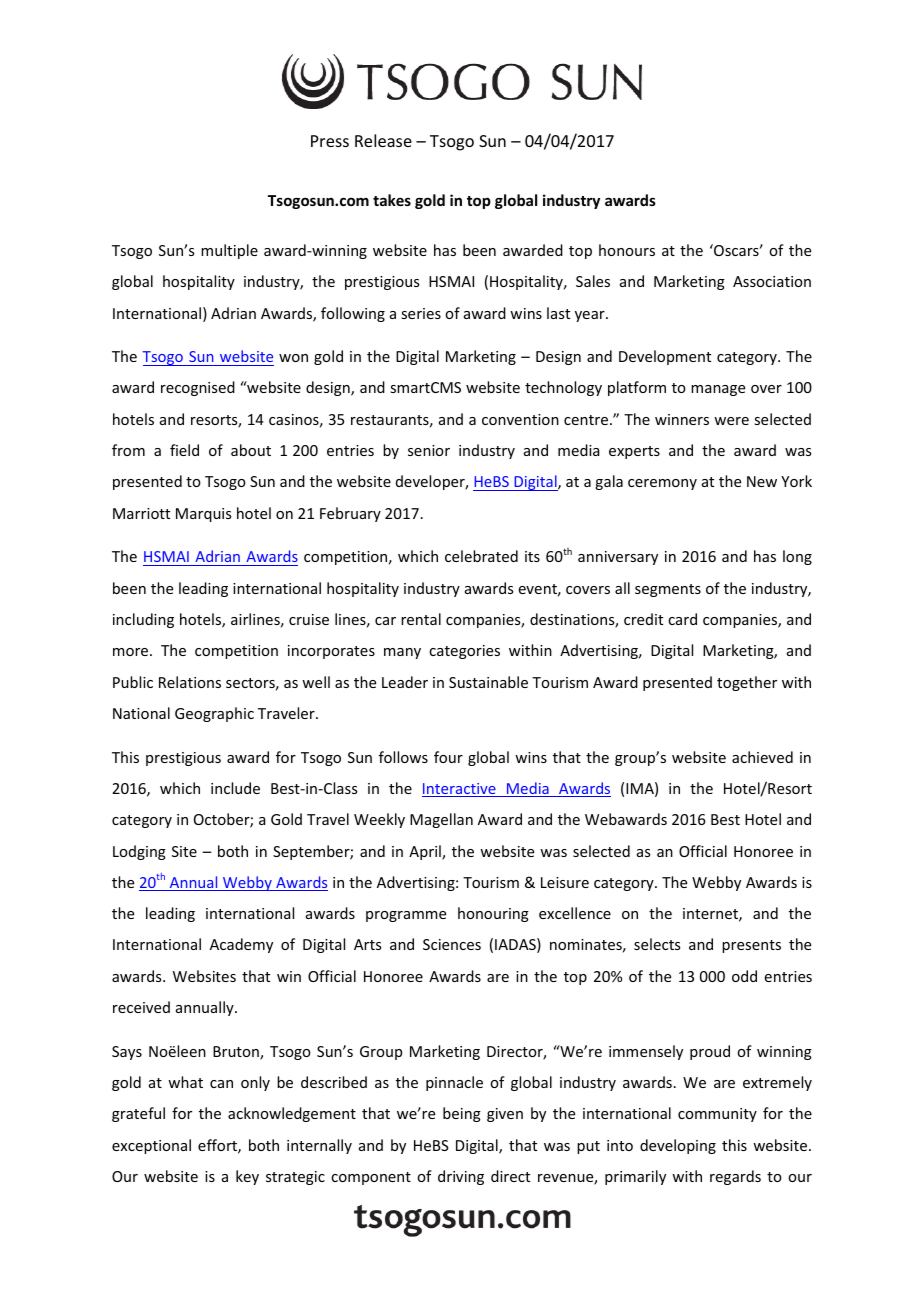 This screenshot has height=1308, width=924. What do you see at coordinates (429, 450) in the screenshot?
I see `senior` at bounding box center [429, 450].
